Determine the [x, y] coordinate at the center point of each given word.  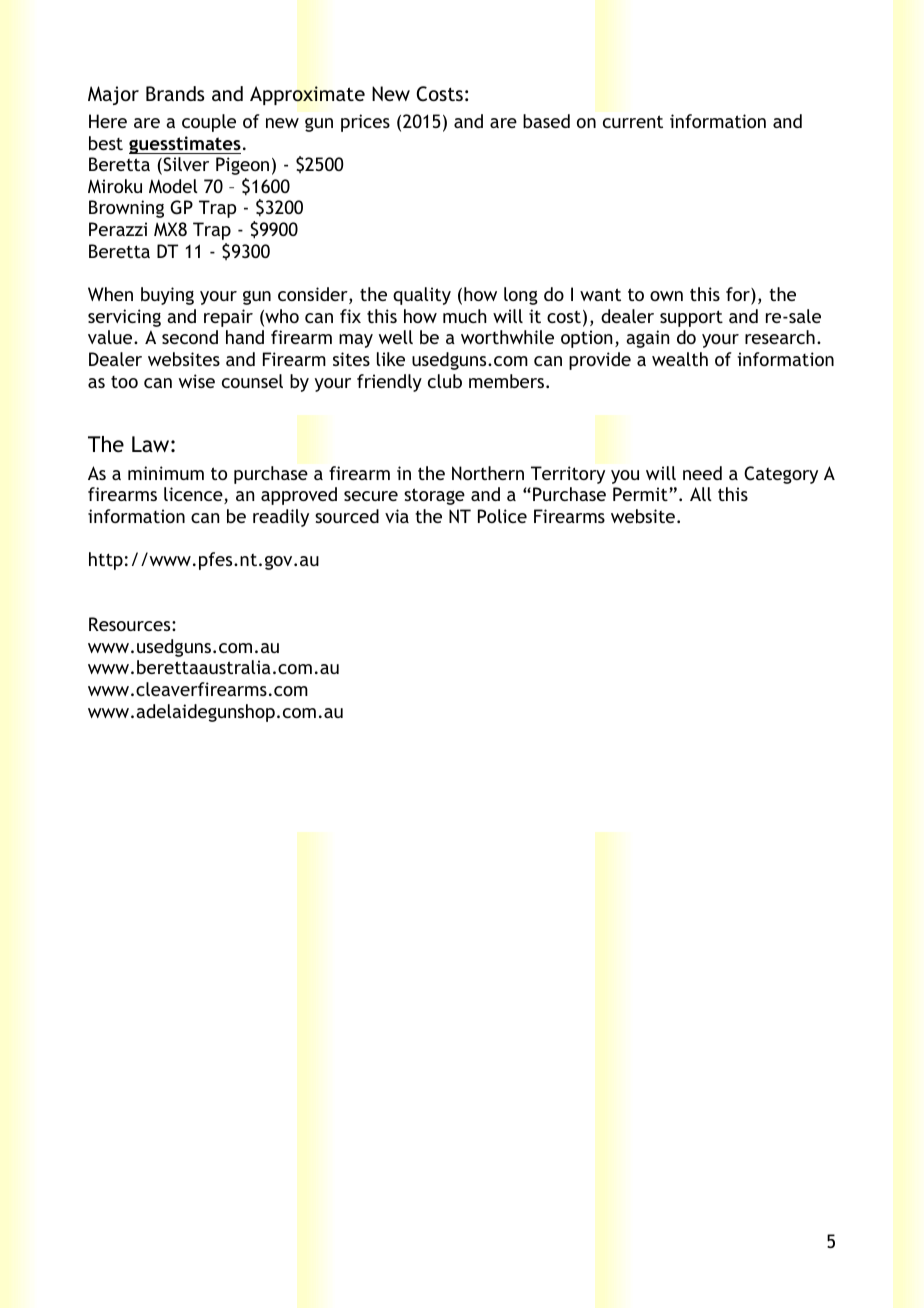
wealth [680, 359]
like [391, 359]
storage [434, 496]
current [633, 121]
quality [422, 296]
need [702, 473]
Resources [131, 624]
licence [194, 495]
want [600, 294]
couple [209, 123]
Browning [126, 209]
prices [365, 123]
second [190, 337]
